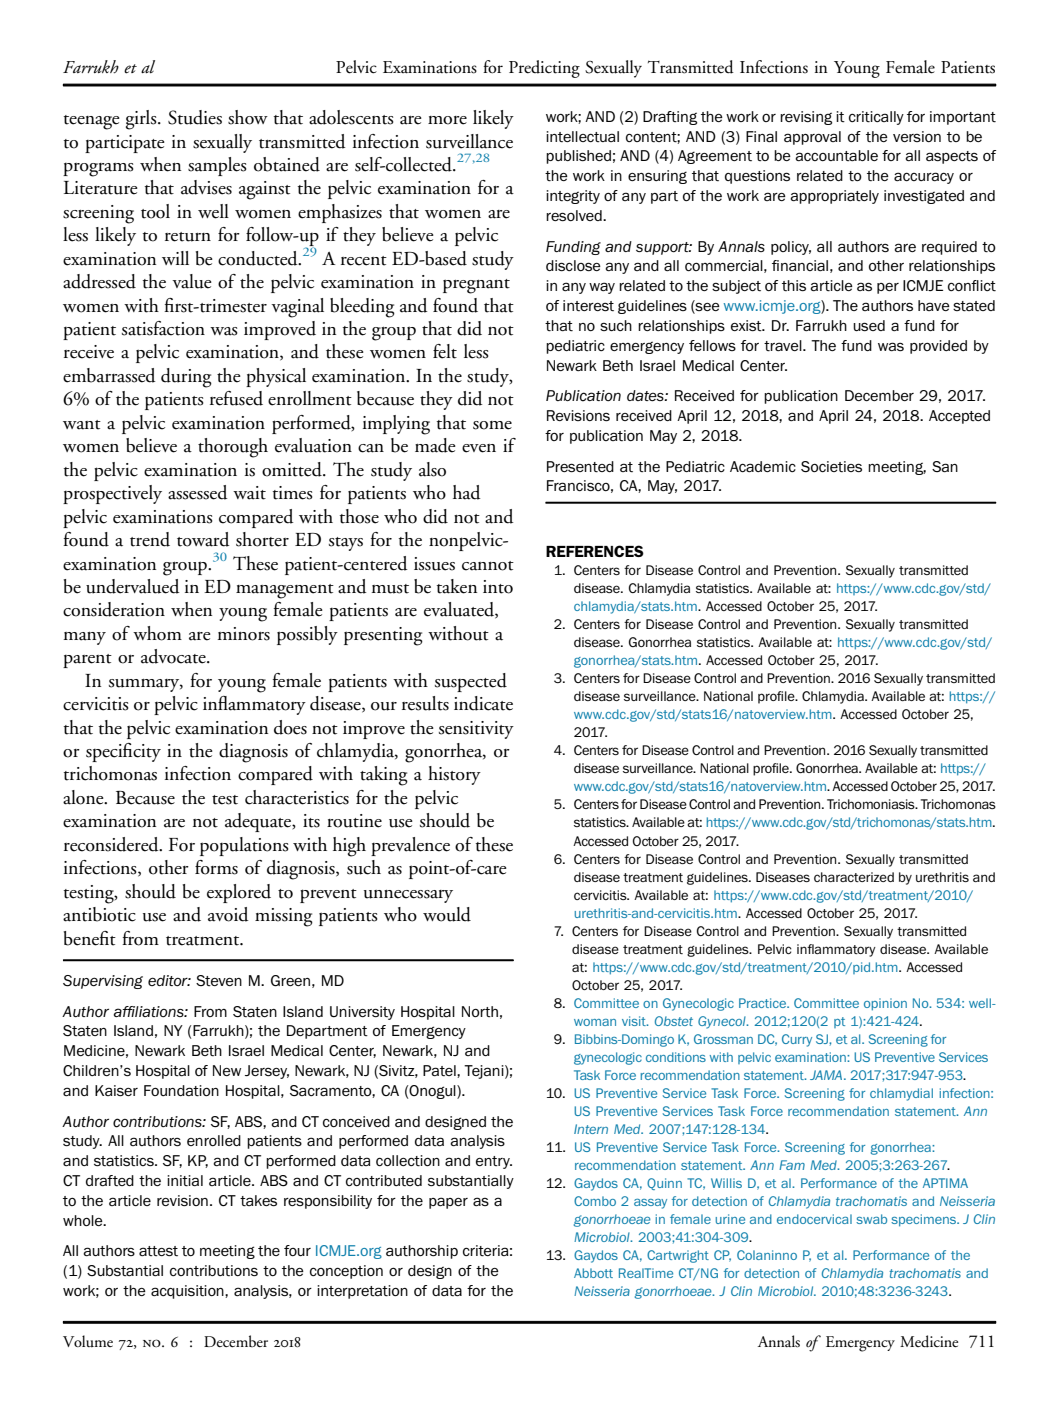 This screenshot has width=1059, height=1417. Describe the element at coordinates (88, 1341) in the screenshot. I see `Volume` at that location.
